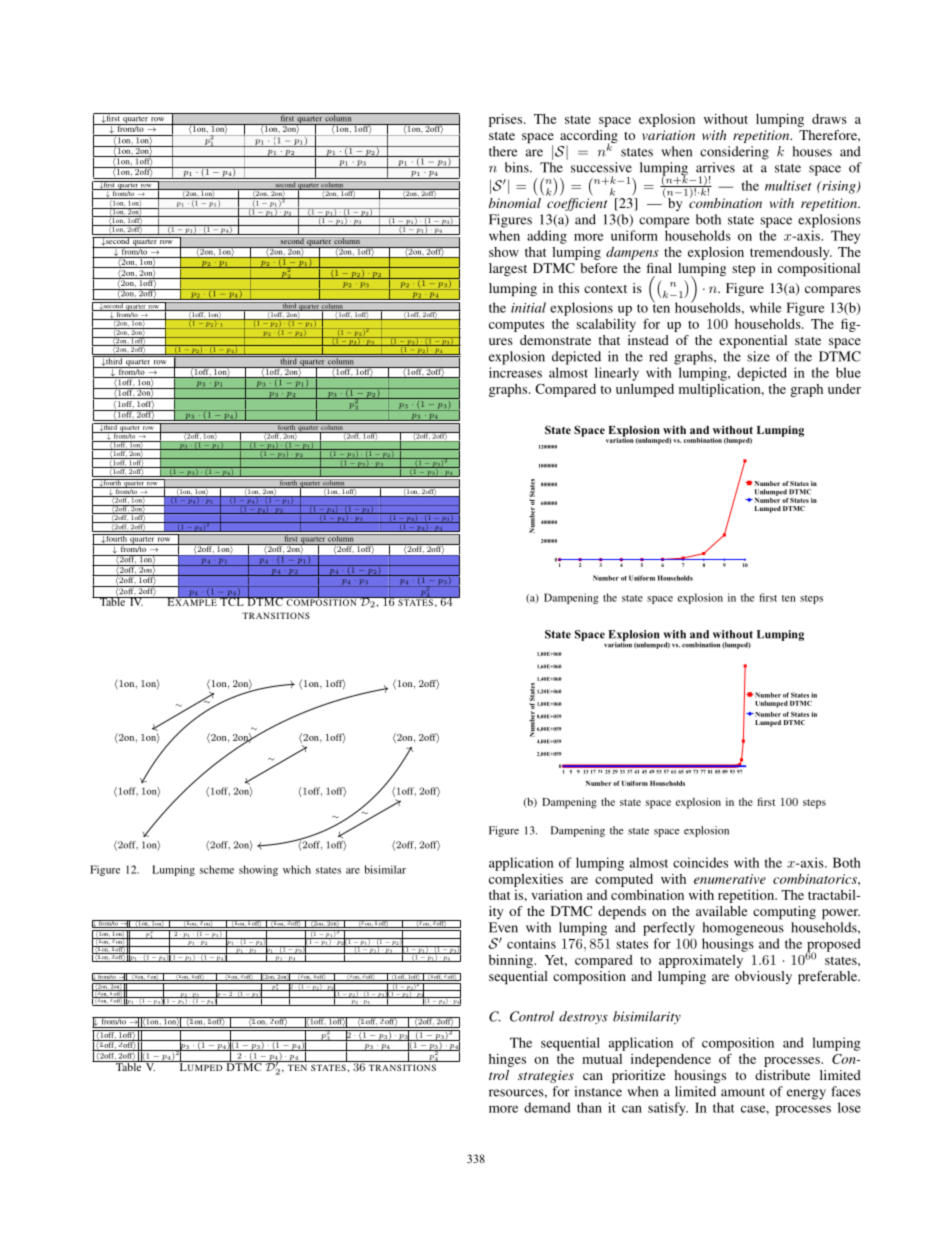 Image resolution: width=952 pixels, height=1233 pixels. Describe the element at coordinates (589, 138) in the image. I see `according` at that location.
